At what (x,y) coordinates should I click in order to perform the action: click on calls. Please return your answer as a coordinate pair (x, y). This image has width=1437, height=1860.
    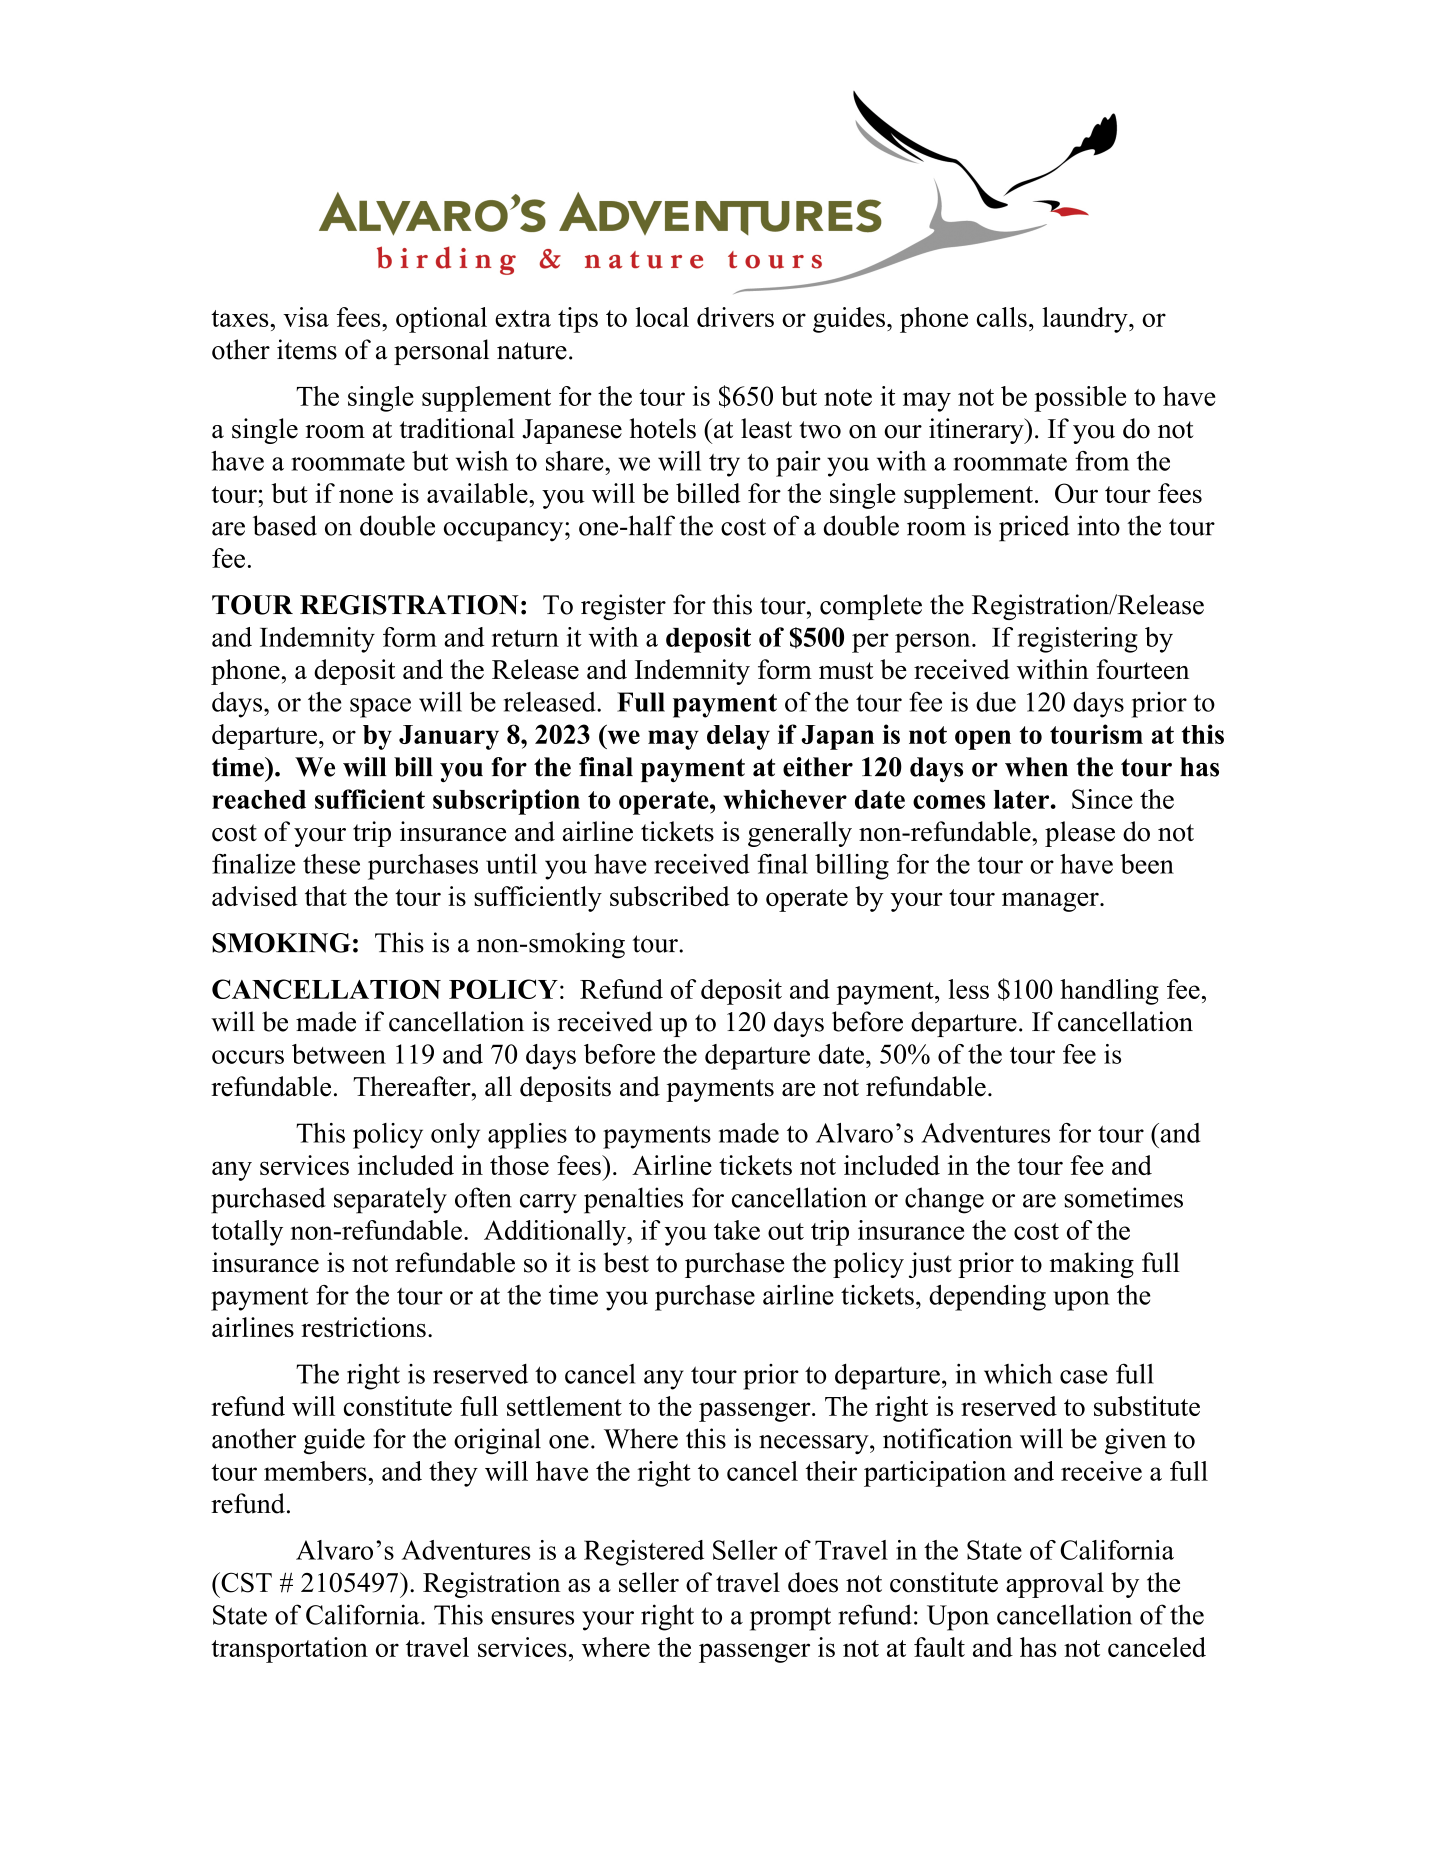
    Looking at the image, I should click on (1002, 317).
